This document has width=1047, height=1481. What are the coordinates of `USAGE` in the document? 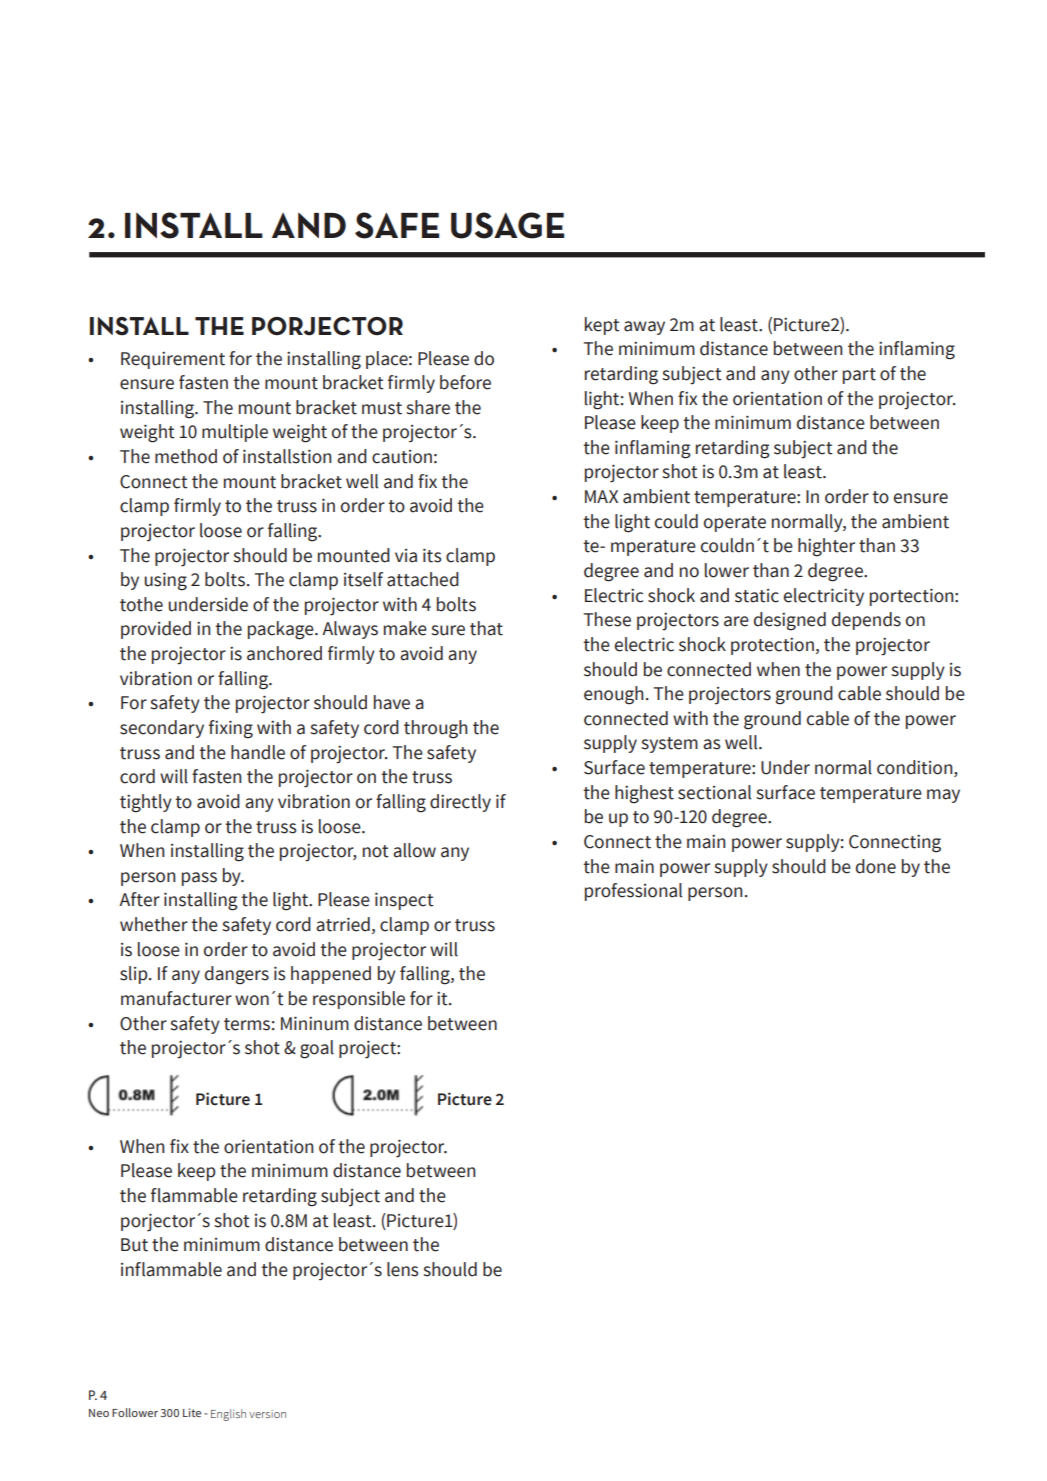 It's located at (507, 225).
